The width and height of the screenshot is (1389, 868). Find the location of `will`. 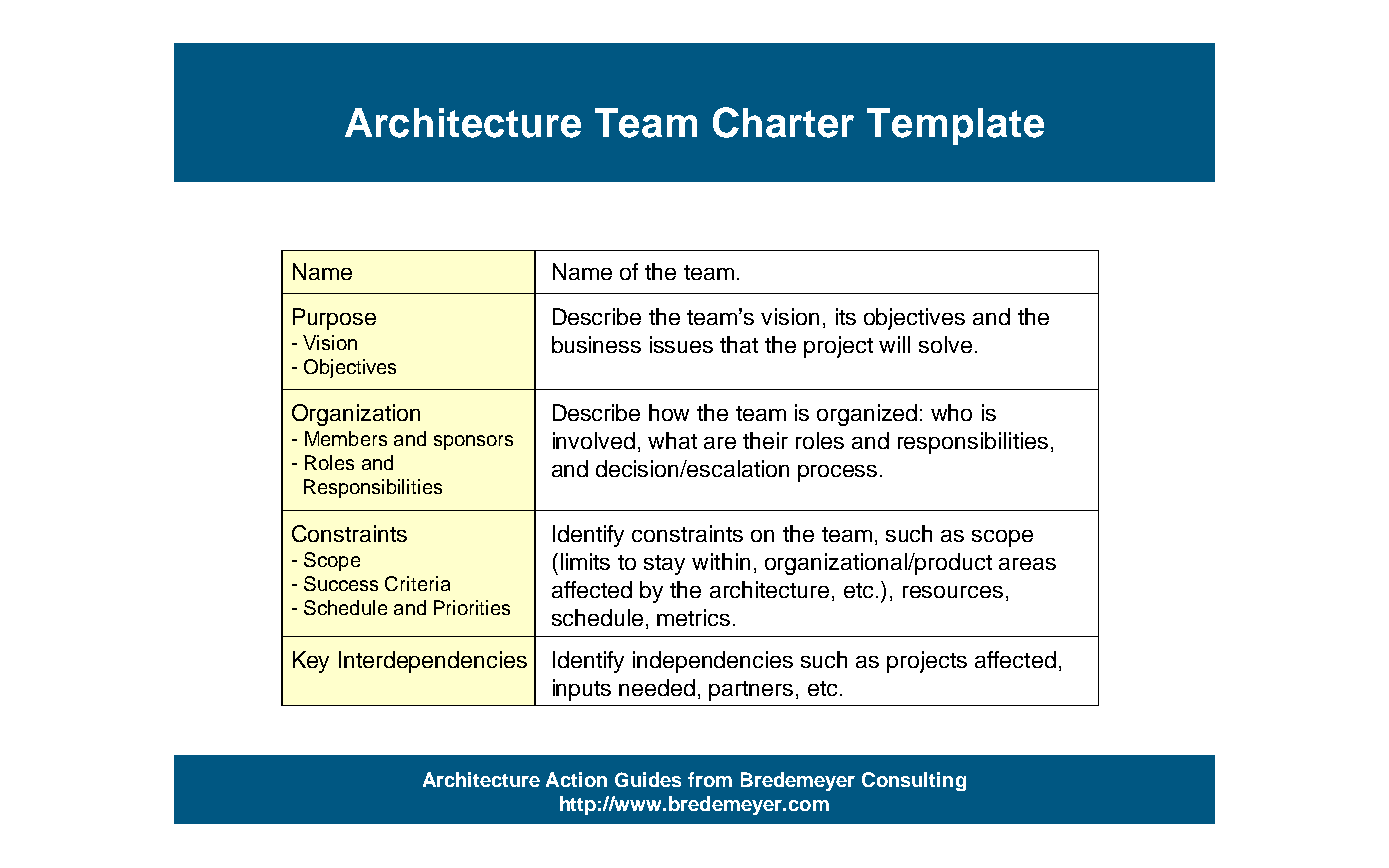

will is located at coordinates (894, 344).
